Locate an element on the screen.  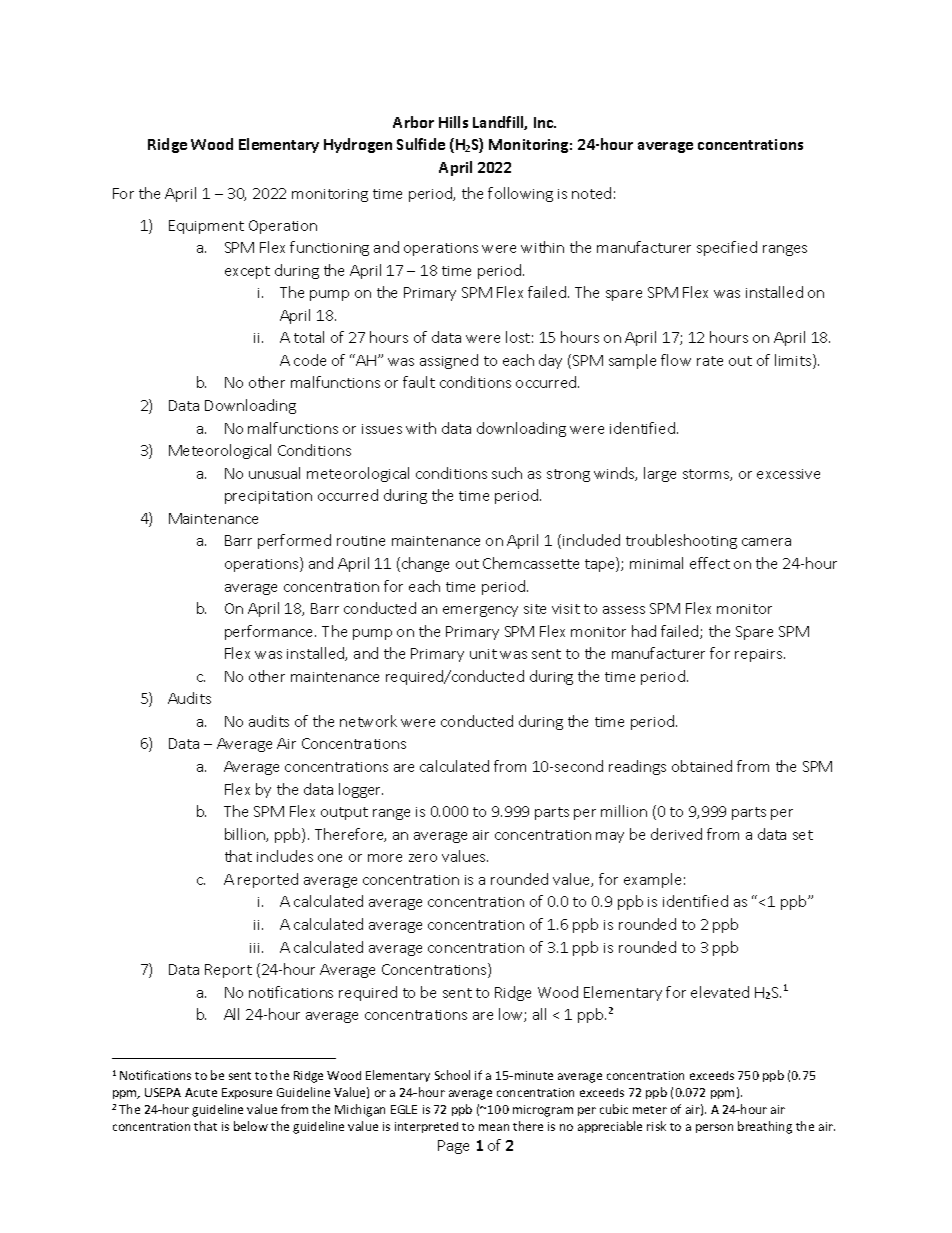
following is located at coordinates (520, 194).
